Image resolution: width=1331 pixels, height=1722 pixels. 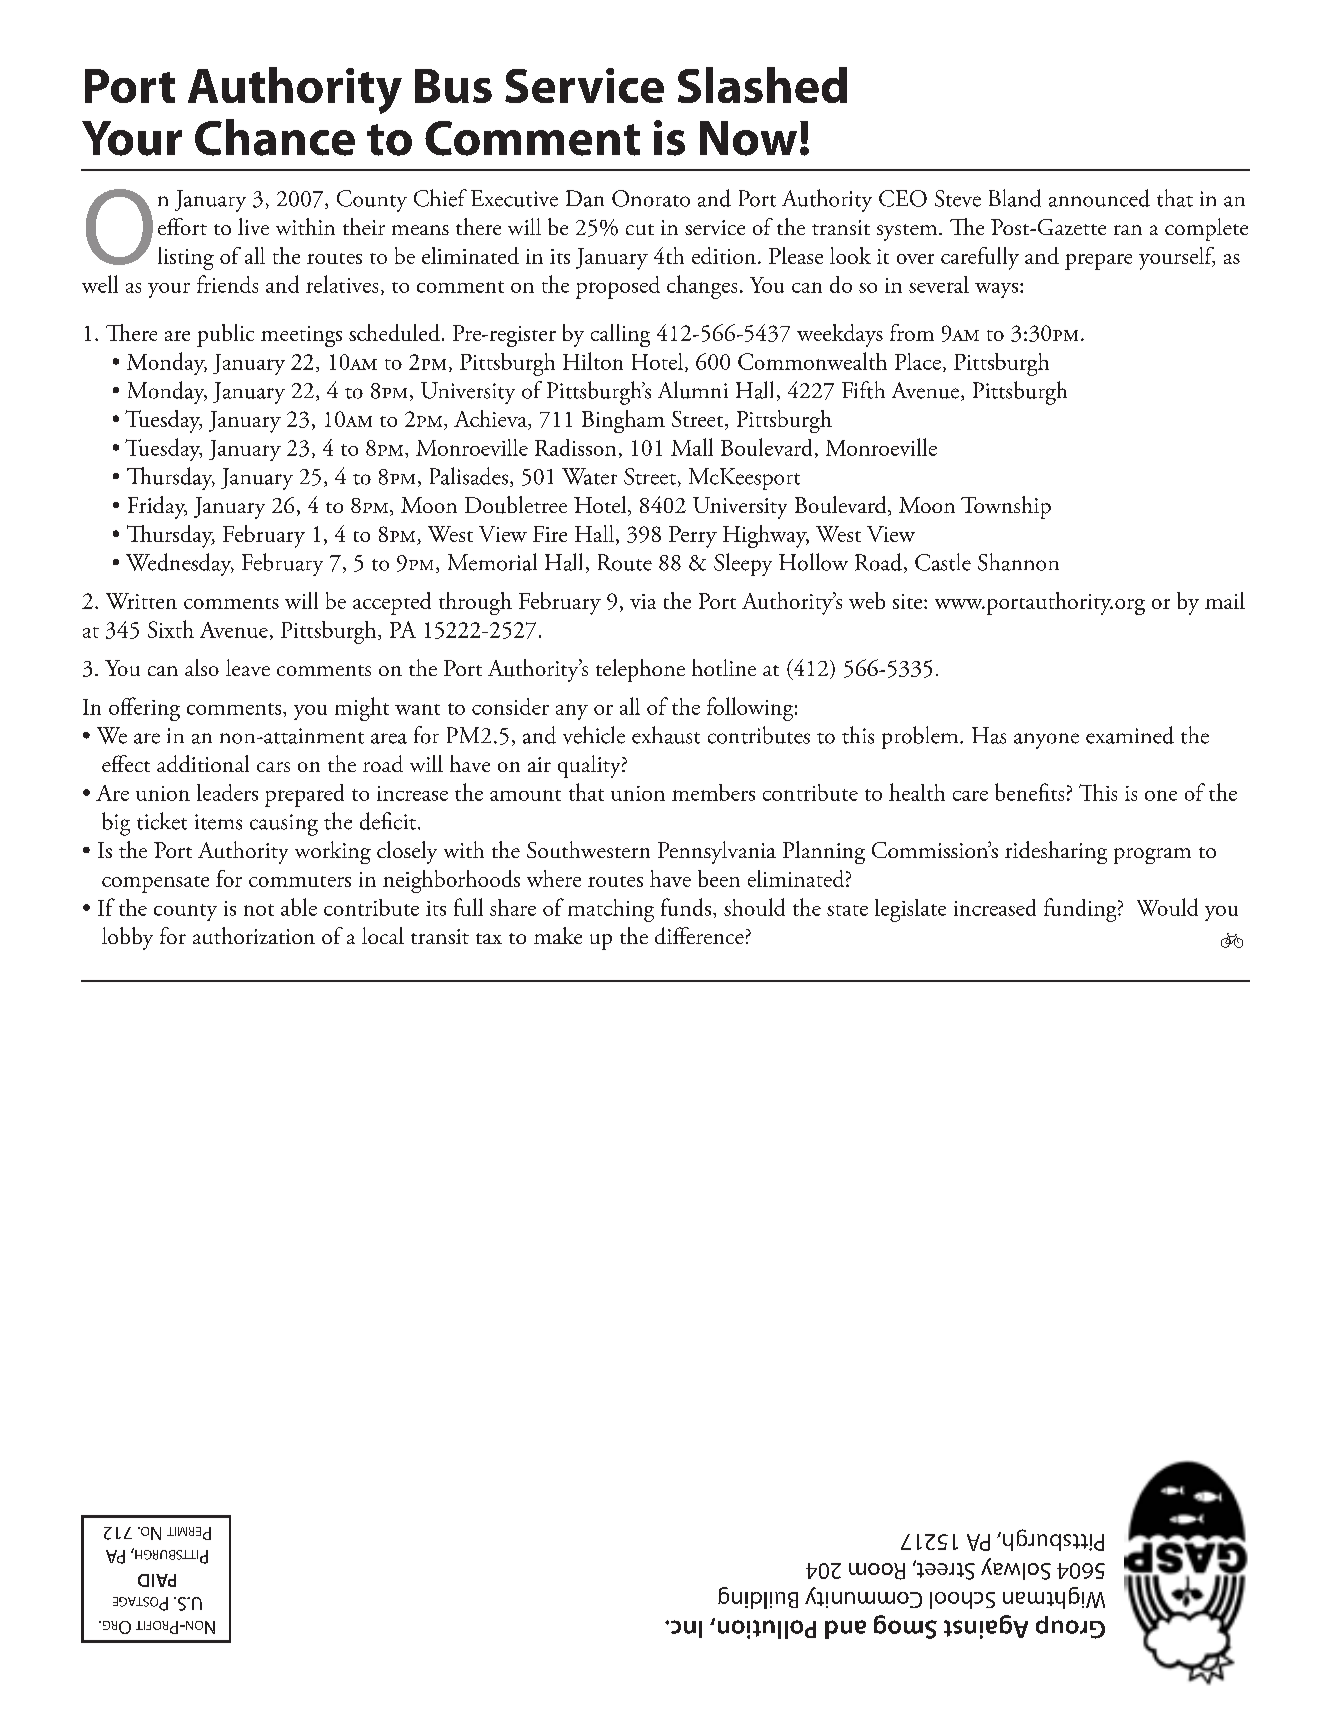 What do you see at coordinates (998, 290) in the image?
I see `ways` at bounding box center [998, 290].
